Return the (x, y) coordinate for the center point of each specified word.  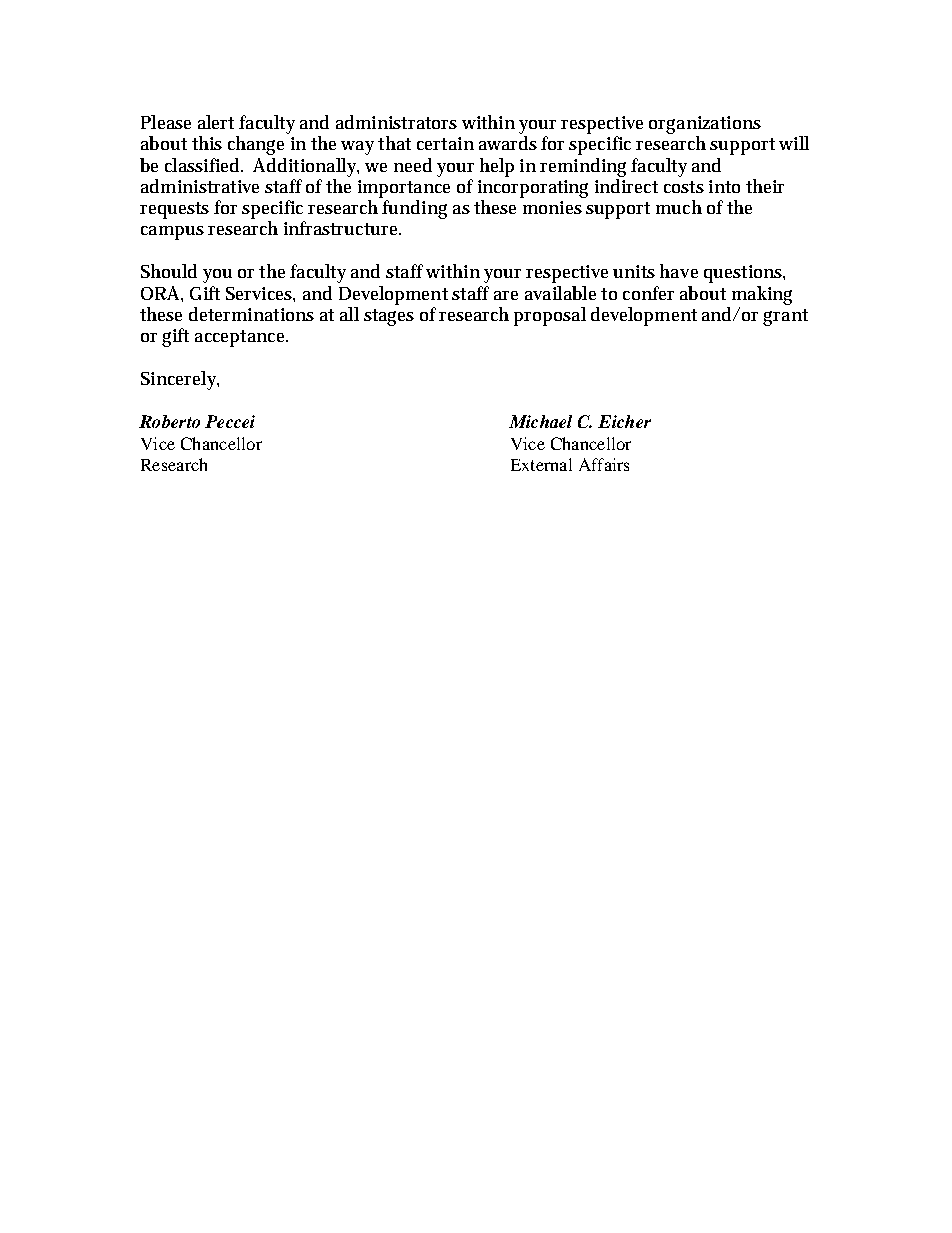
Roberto (169, 421)
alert (216, 122)
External (541, 464)
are (506, 295)
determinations (251, 314)
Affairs (604, 464)
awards (508, 143)
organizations (705, 126)
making (762, 295)
